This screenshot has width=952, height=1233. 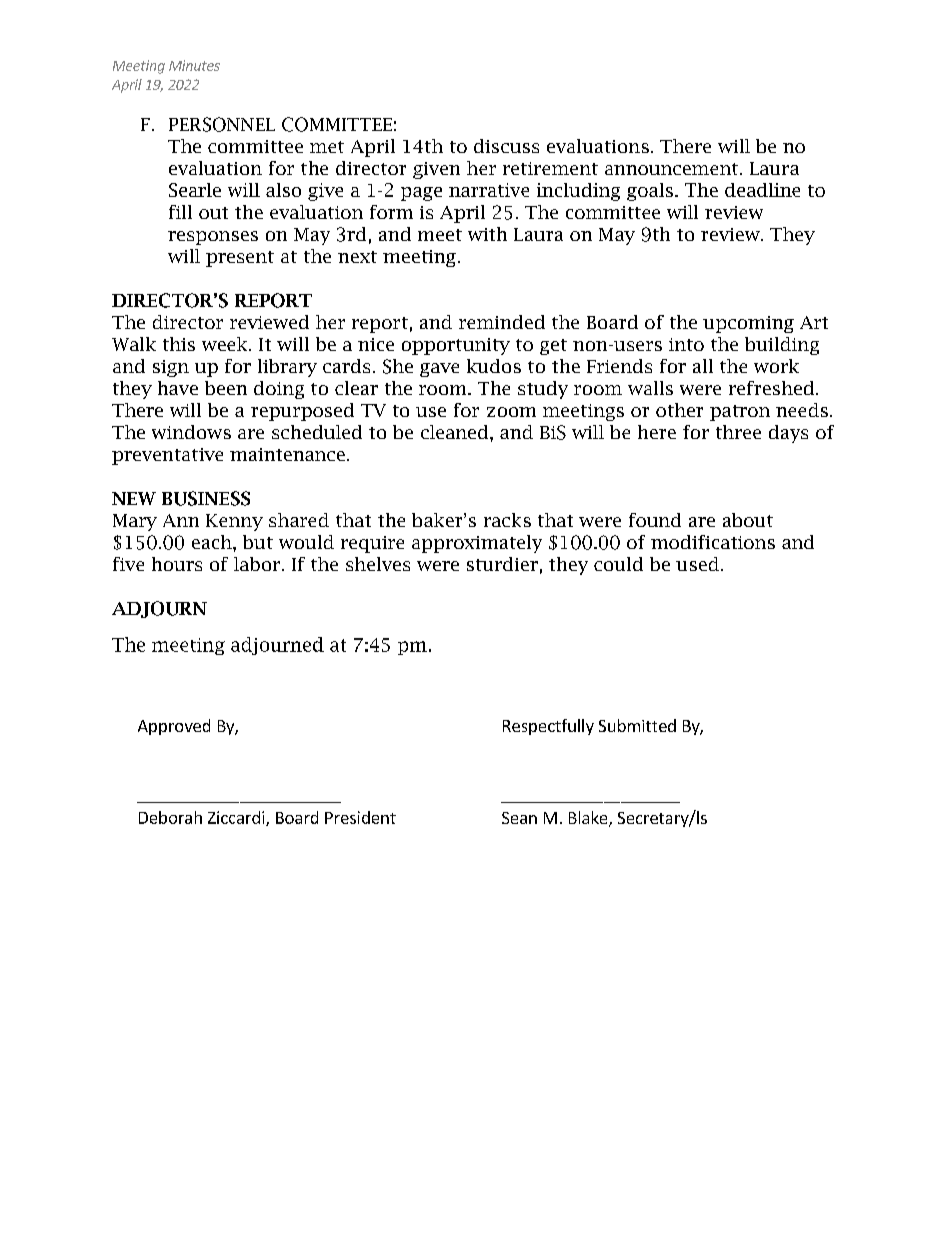 What do you see at coordinates (738, 432) in the screenshot?
I see `three` at bounding box center [738, 432].
